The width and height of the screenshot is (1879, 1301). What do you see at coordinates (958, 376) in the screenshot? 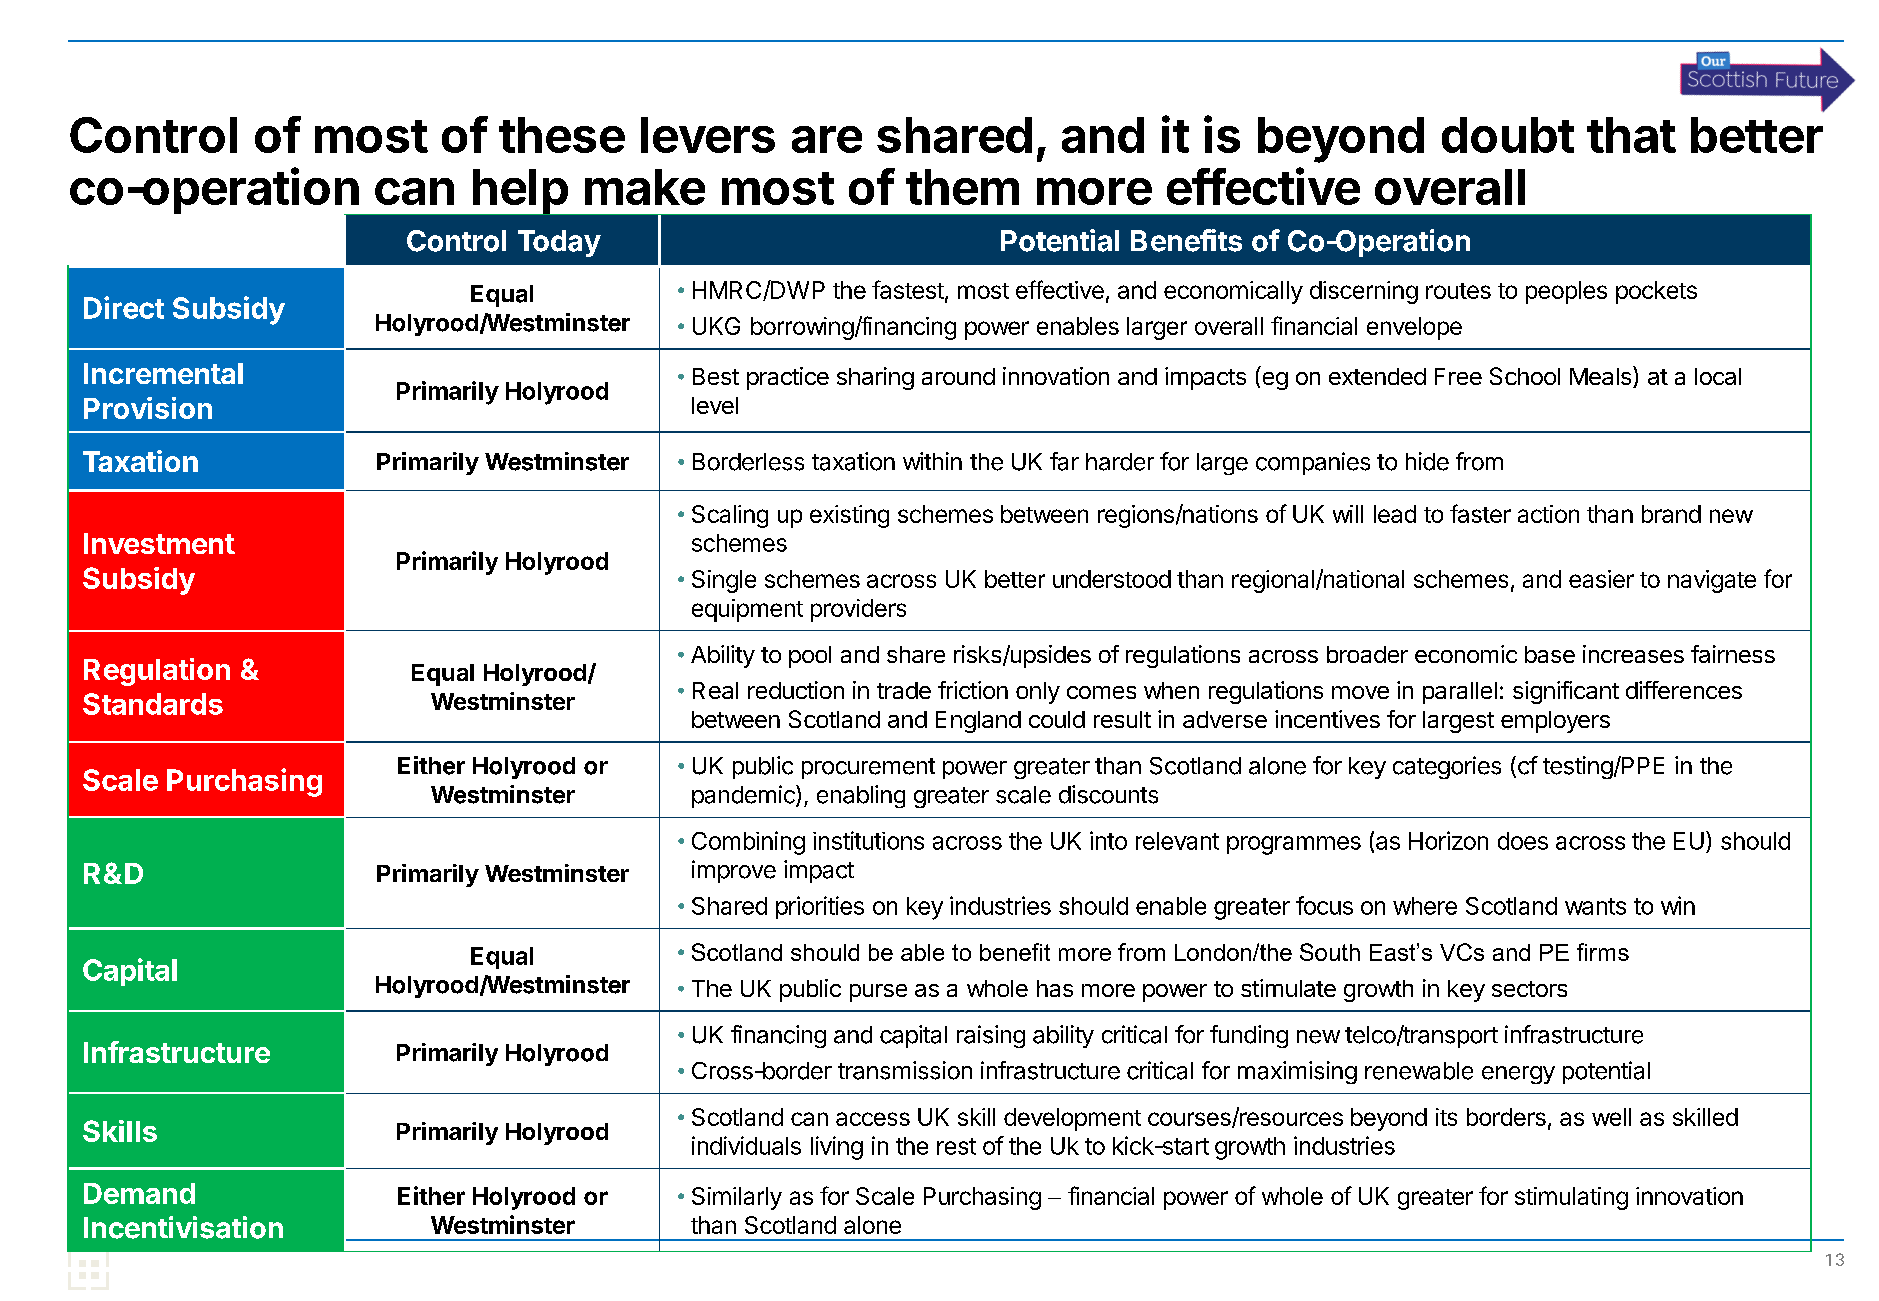
I see `around` at bounding box center [958, 376].
